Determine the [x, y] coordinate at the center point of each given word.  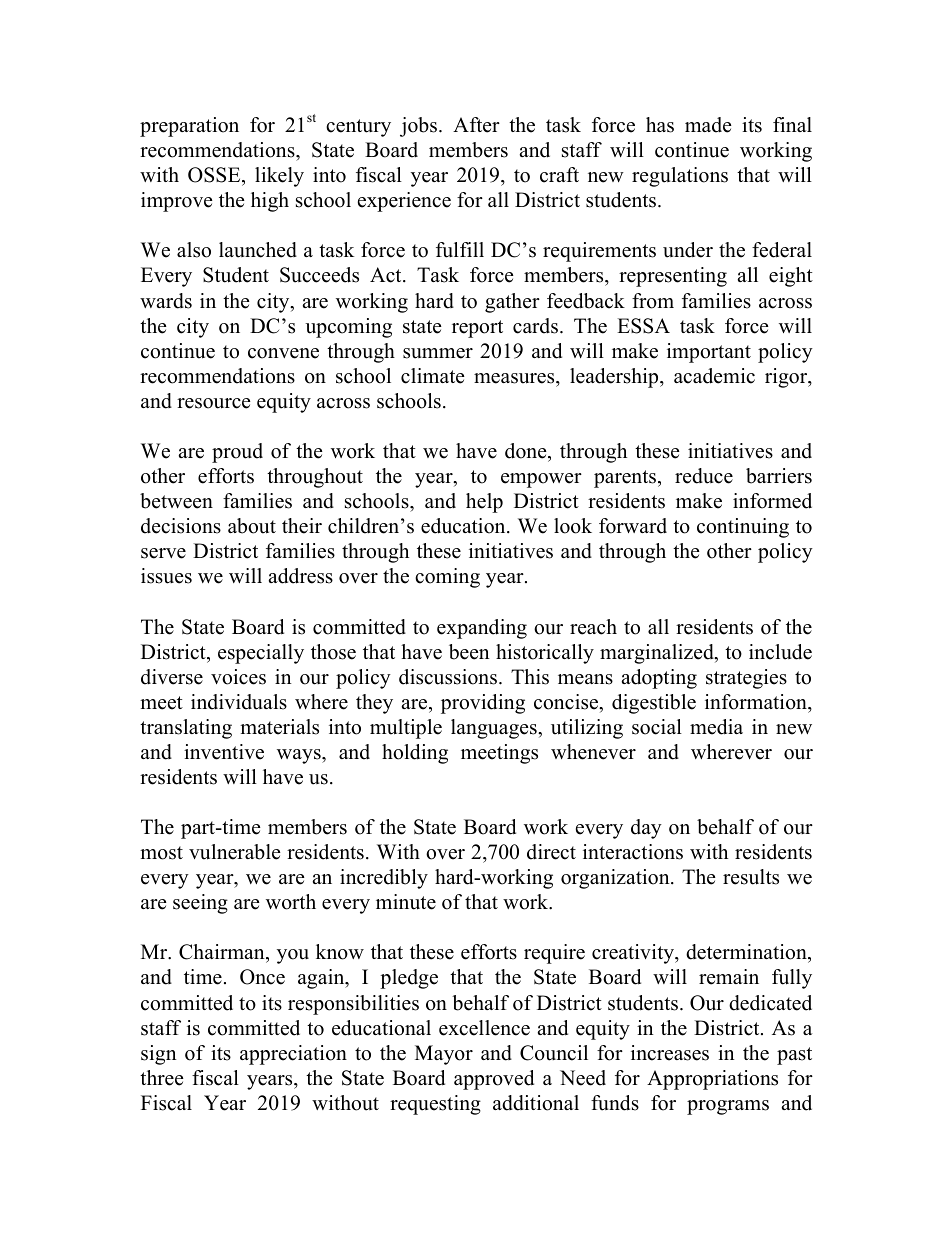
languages [495, 729]
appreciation [293, 1055]
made [708, 125]
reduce [704, 476]
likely [279, 177]
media [716, 727]
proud [237, 453]
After [476, 125]
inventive [224, 752]
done [527, 451]
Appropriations [712, 1080]
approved [494, 1080]
